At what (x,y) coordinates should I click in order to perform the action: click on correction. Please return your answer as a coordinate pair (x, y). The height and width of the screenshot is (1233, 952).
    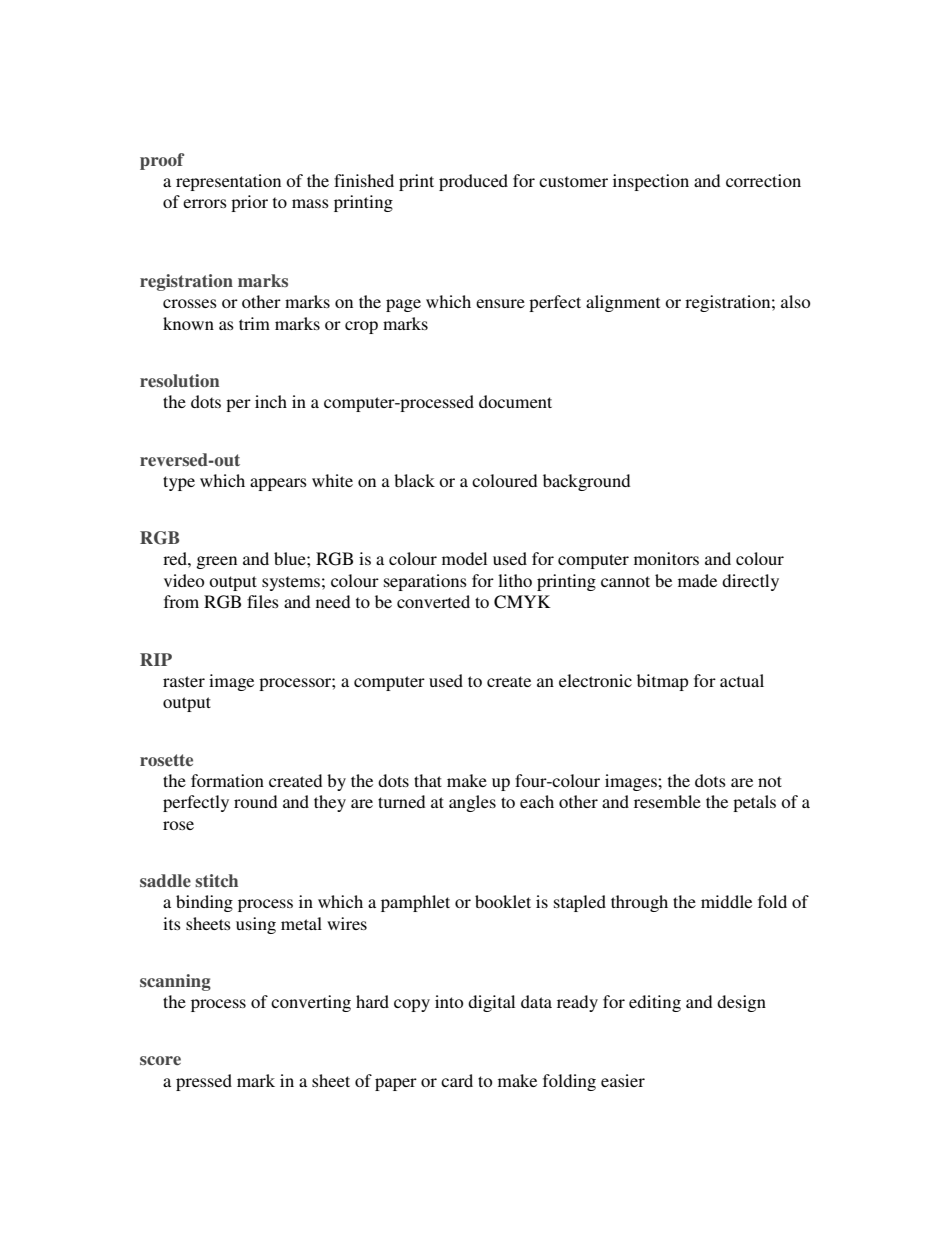
    Looking at the image, I should click on (763, 180).
